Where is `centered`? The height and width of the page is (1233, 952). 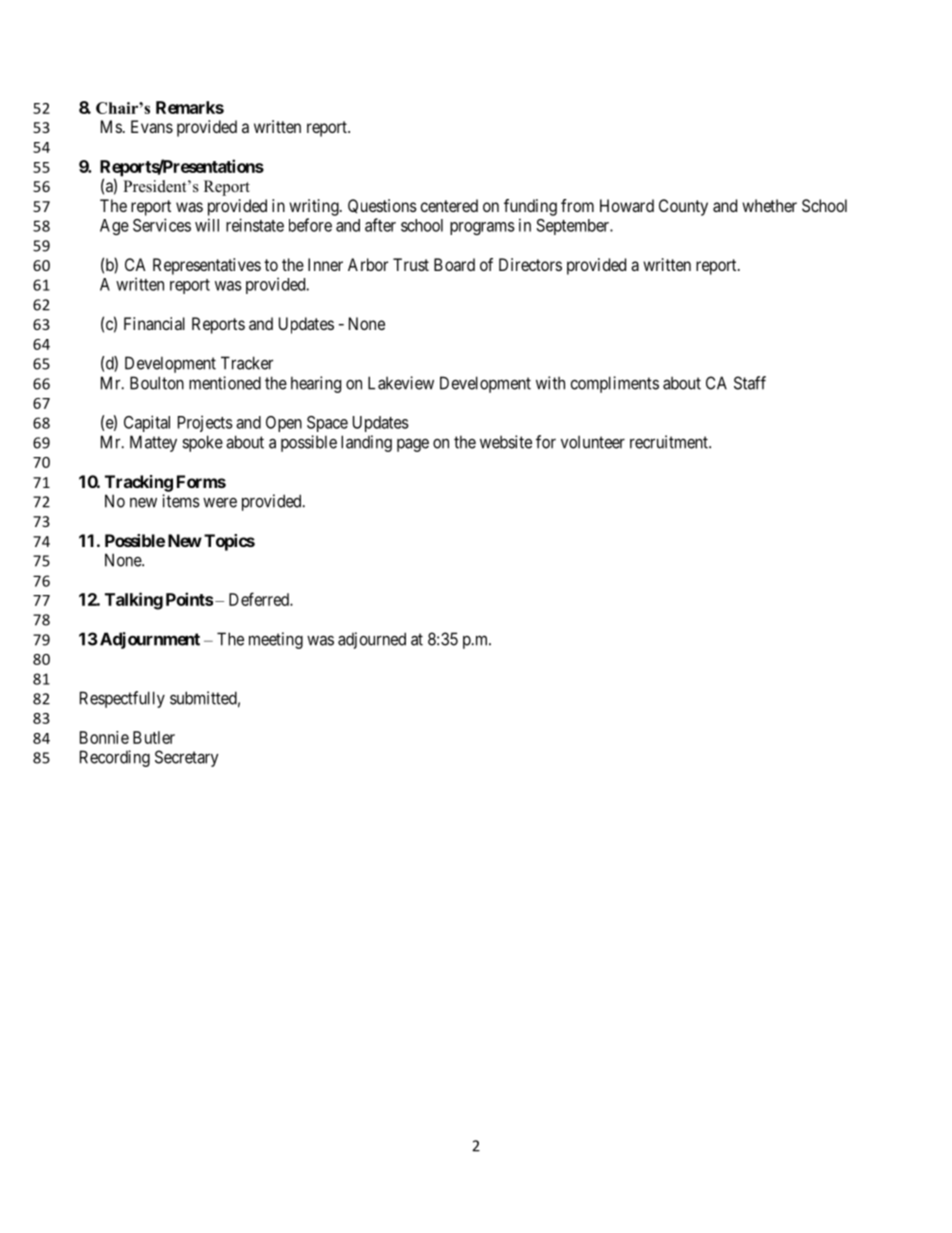 centered is located at coordinates (449, 205).
